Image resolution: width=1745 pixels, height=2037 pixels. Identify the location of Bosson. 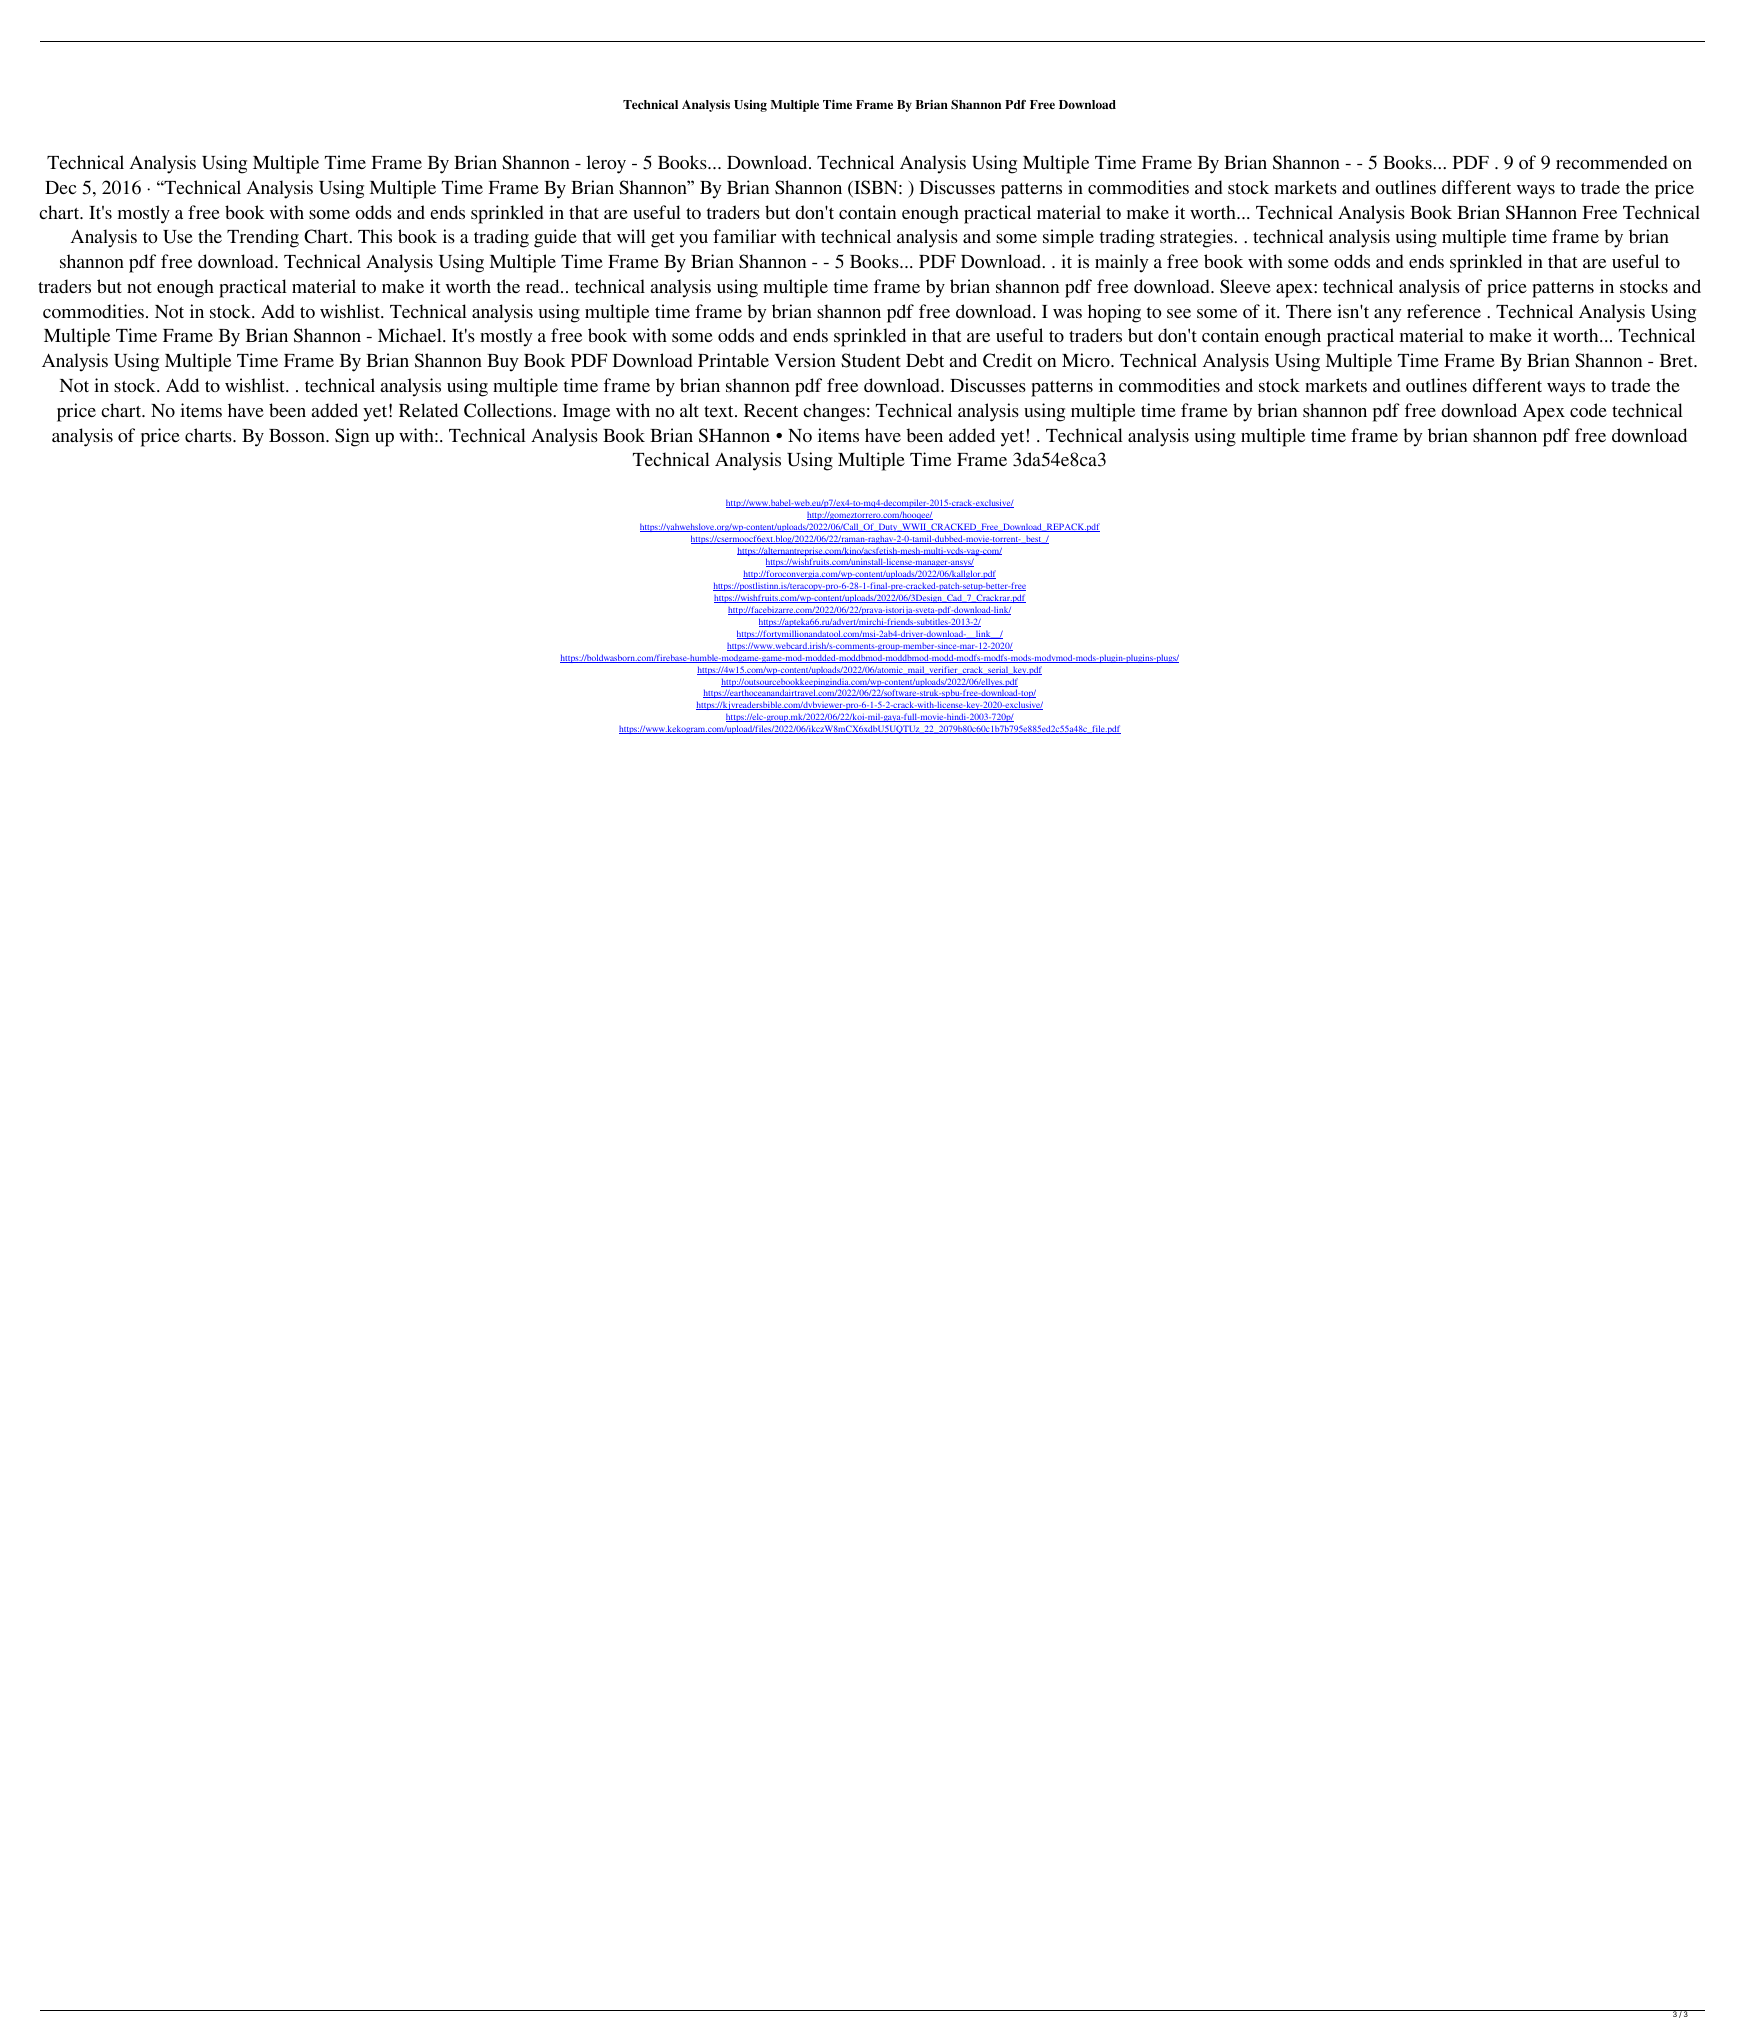
(298, 435).
